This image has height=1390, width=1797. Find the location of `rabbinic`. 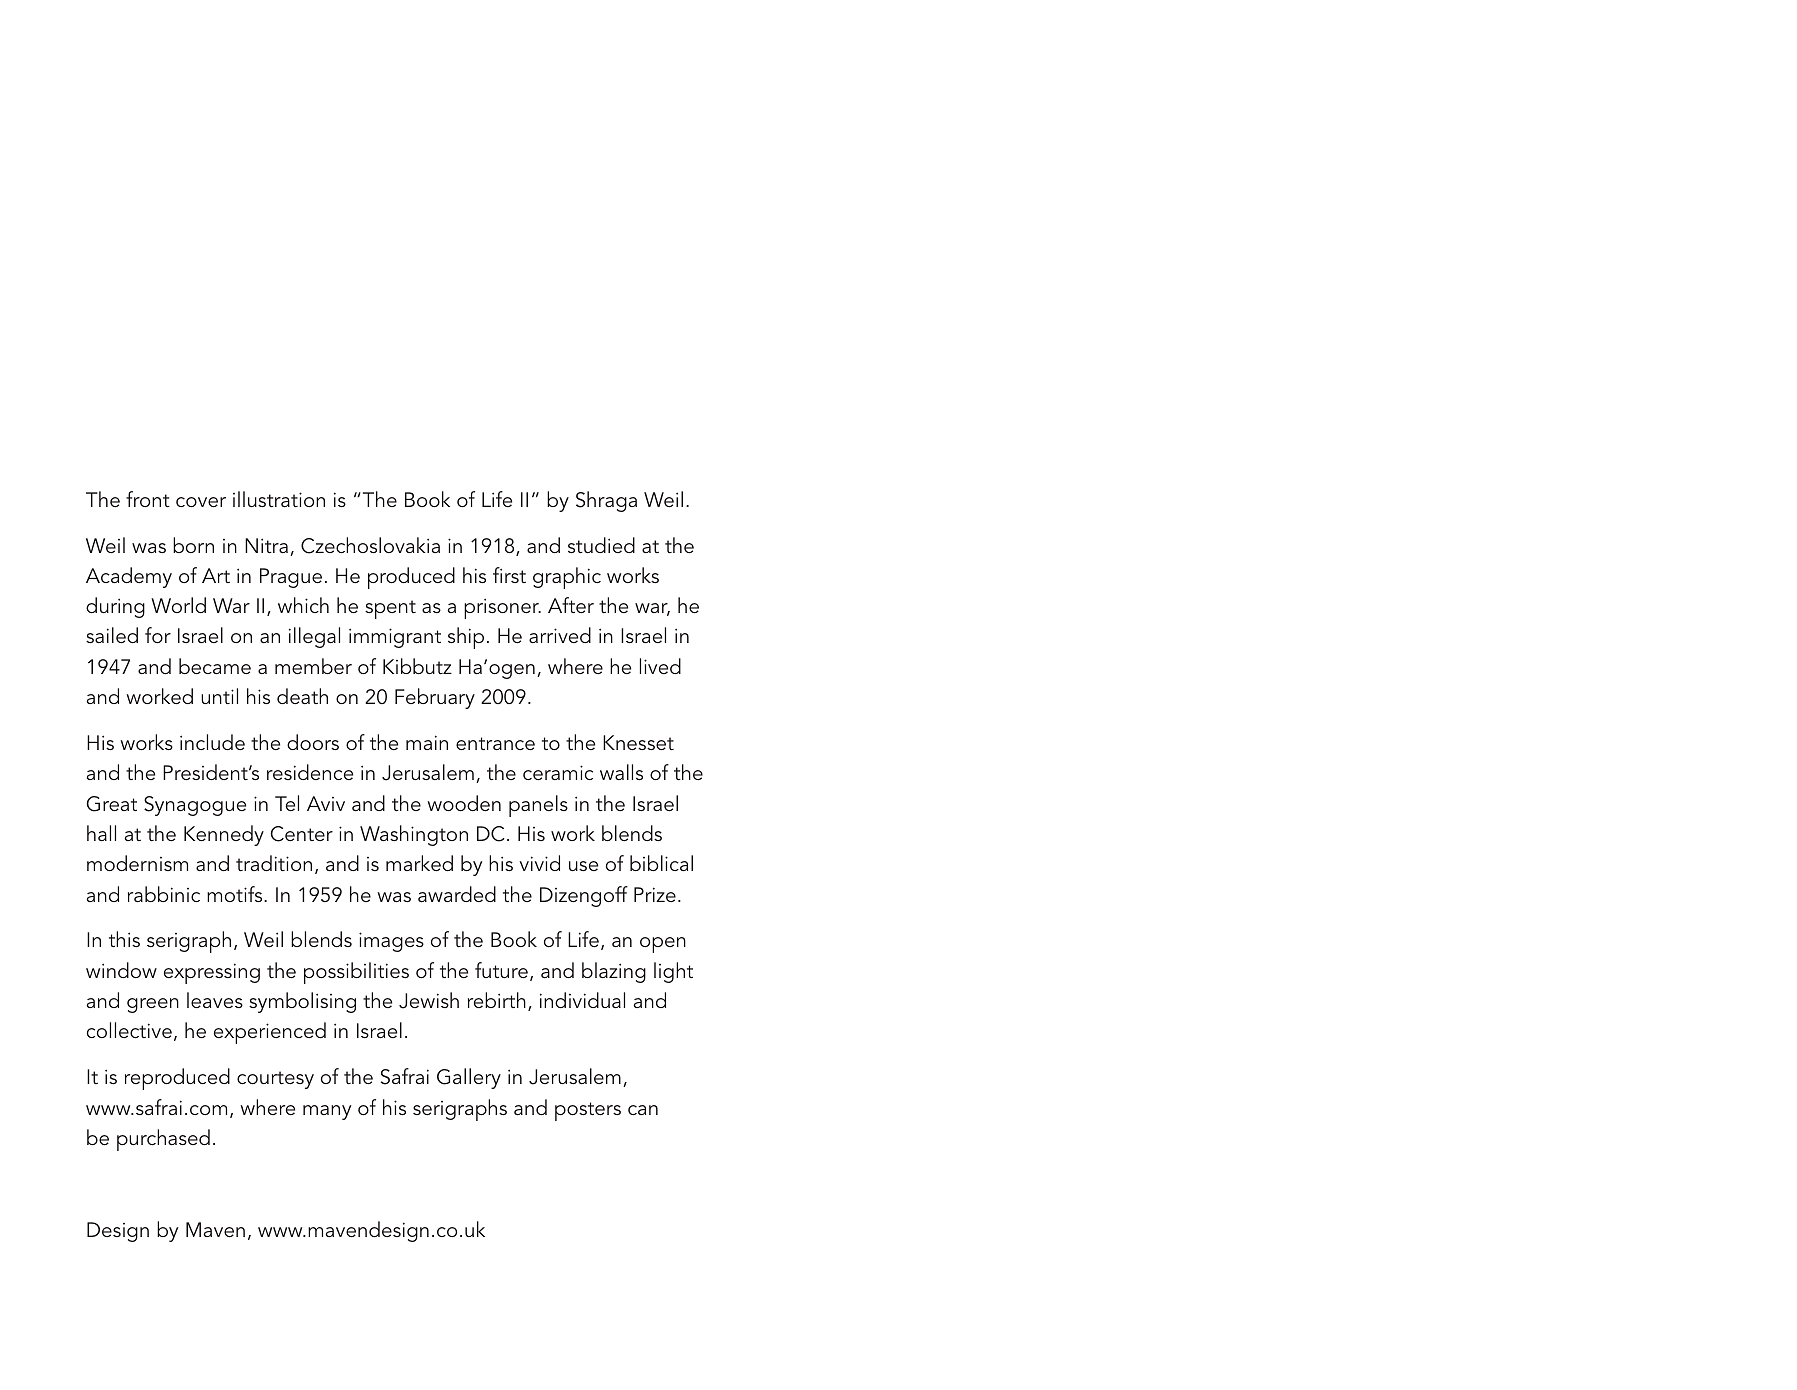

rabbinic is located at coordinates (164, 894).
